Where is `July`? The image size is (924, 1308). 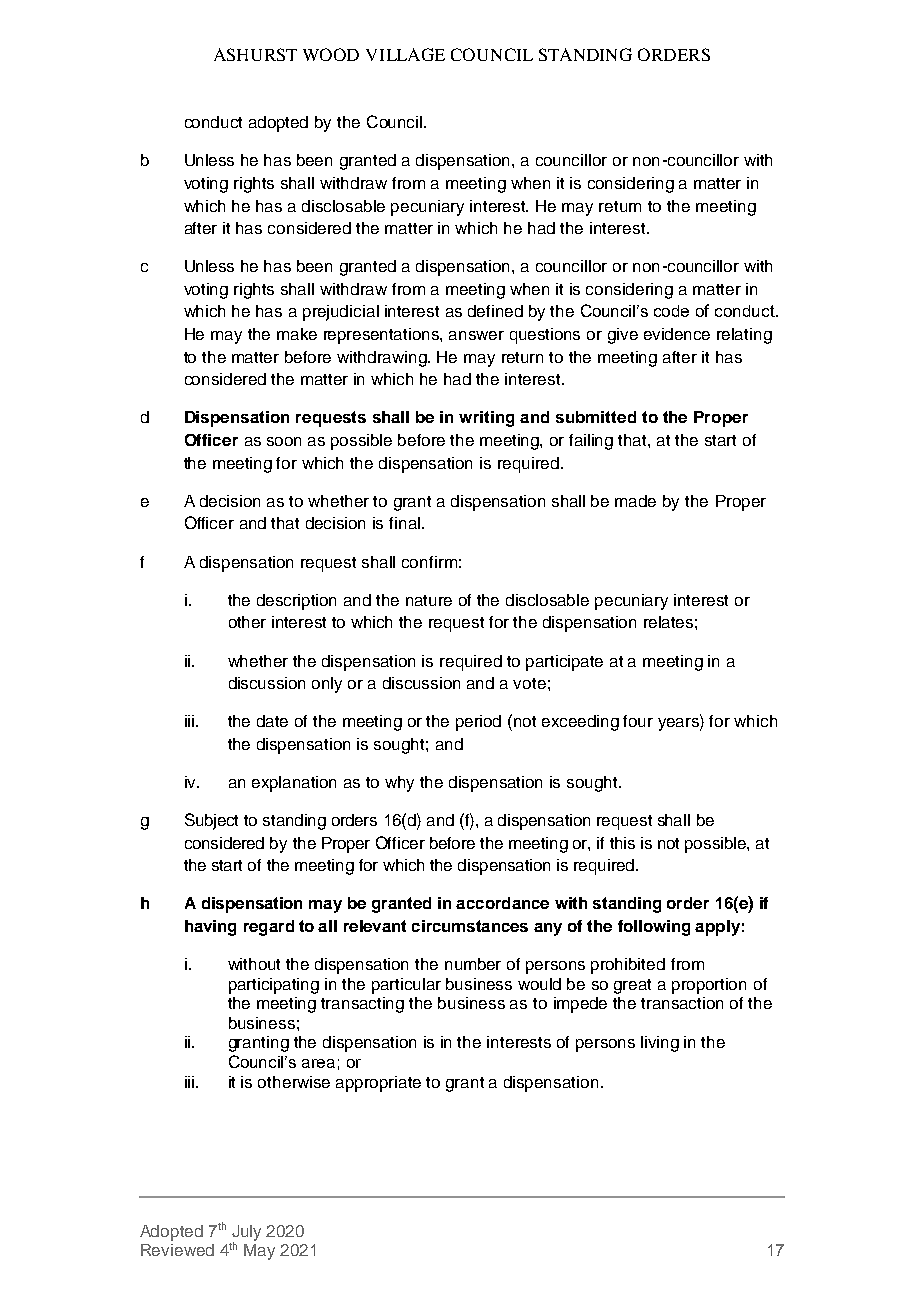
July is located at coordinates (246, 1234).
